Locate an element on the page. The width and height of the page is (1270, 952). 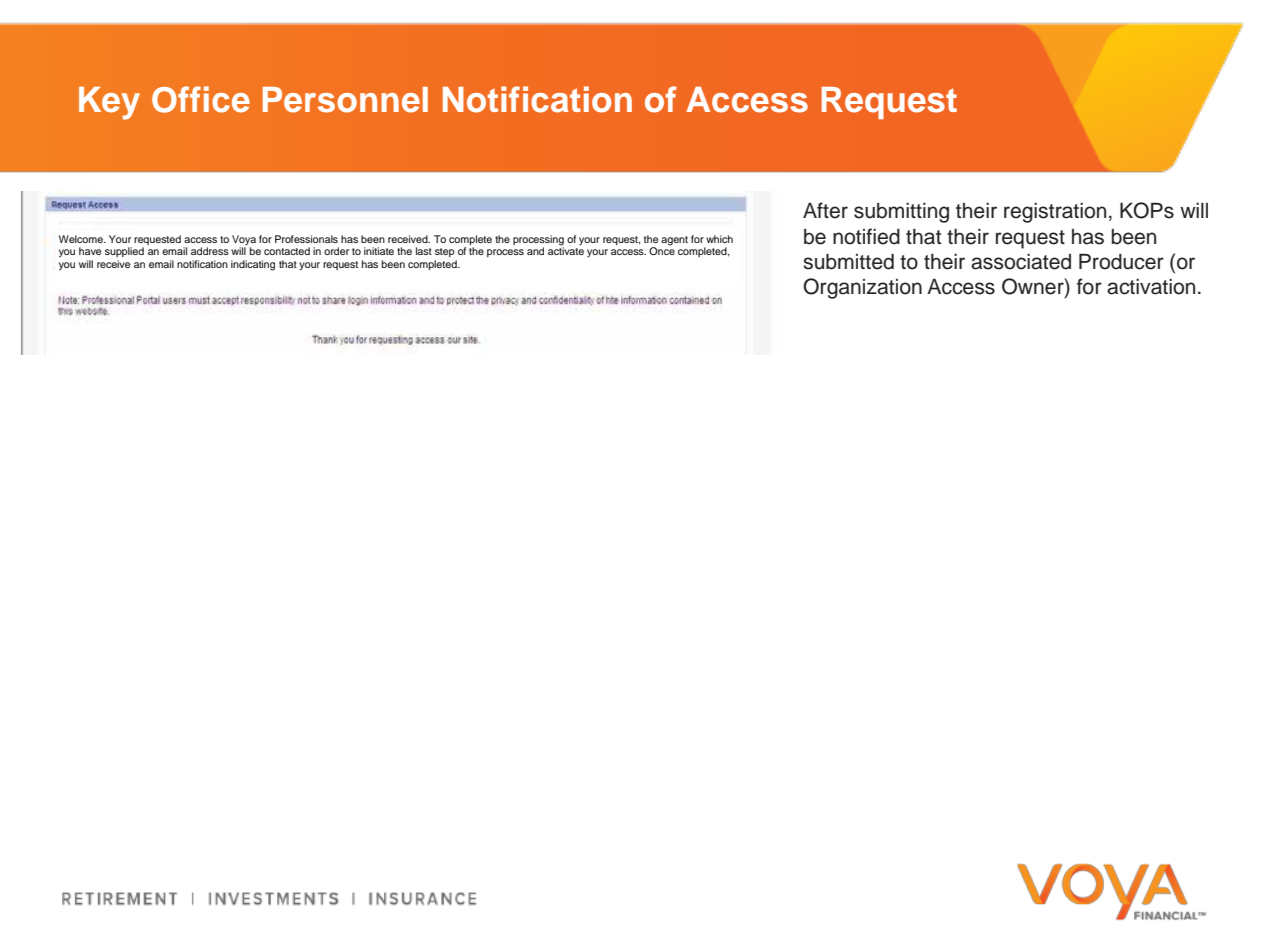
Key is located at coordinates (109, 103).
